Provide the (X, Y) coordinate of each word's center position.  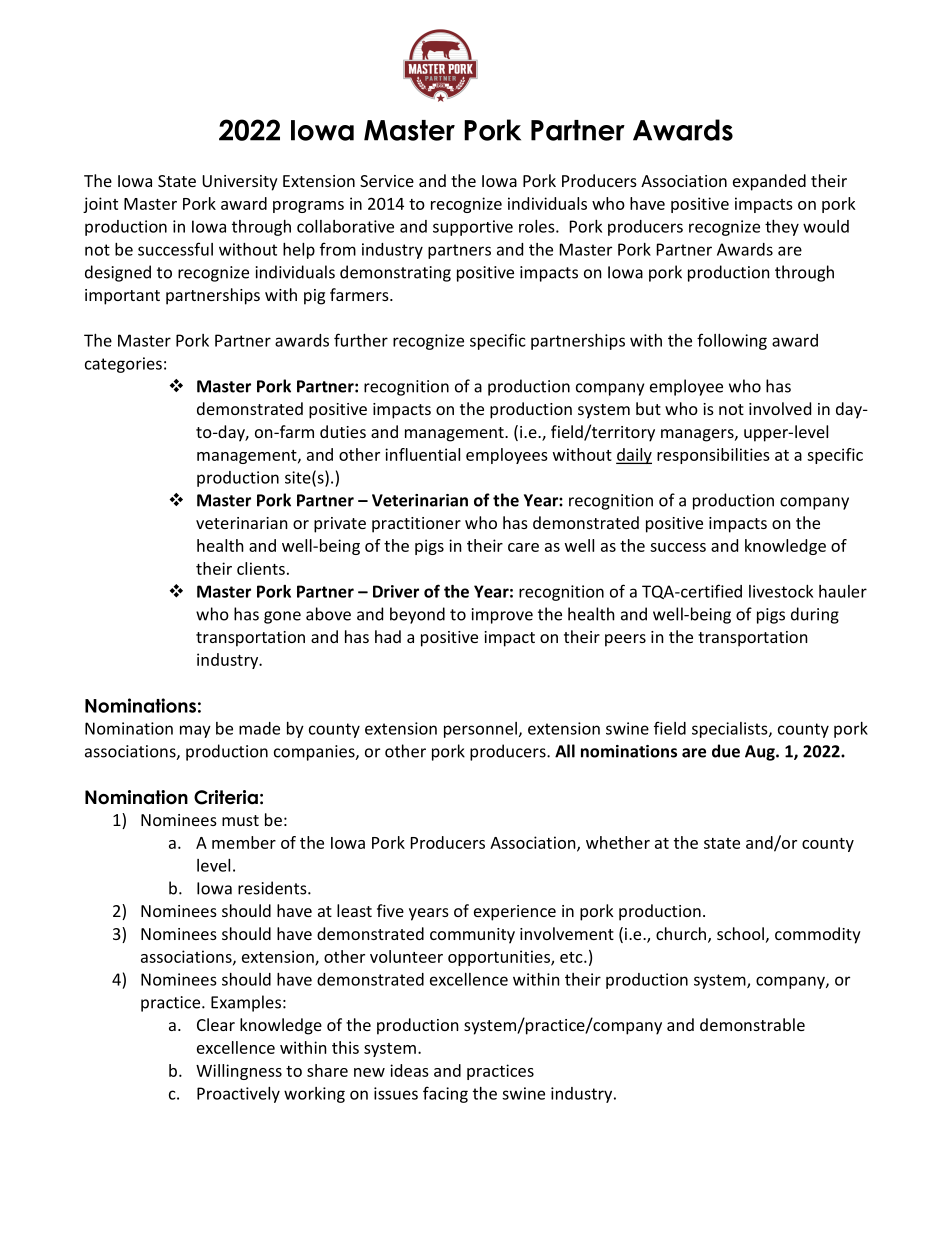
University (240, 183)
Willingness (239, 1072)
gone (282, 617)
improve (502, 616)
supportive (473, 228)
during (815, 615)
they (782, 228)
